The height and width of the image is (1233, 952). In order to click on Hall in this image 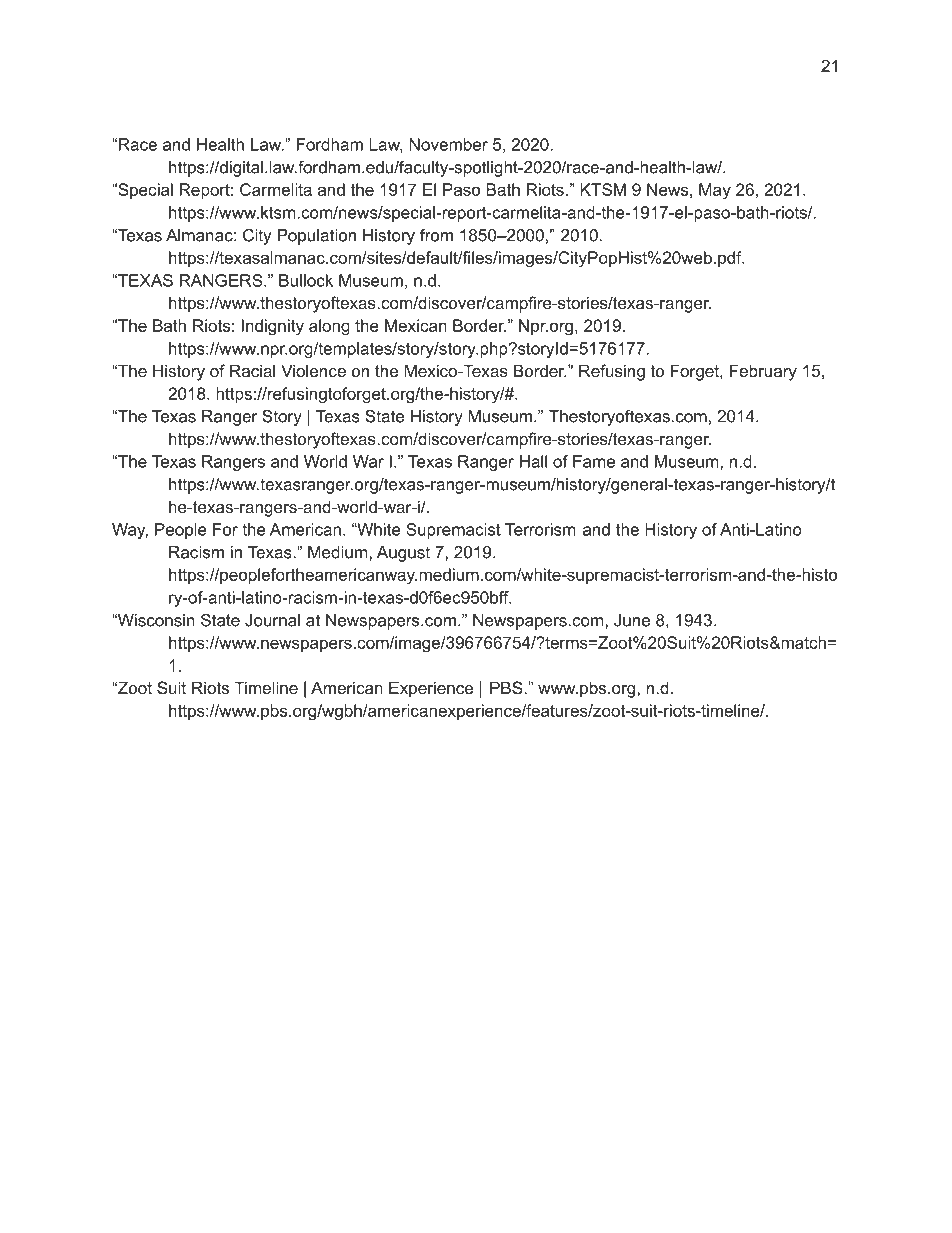, I will do `click(533, 461)`.
